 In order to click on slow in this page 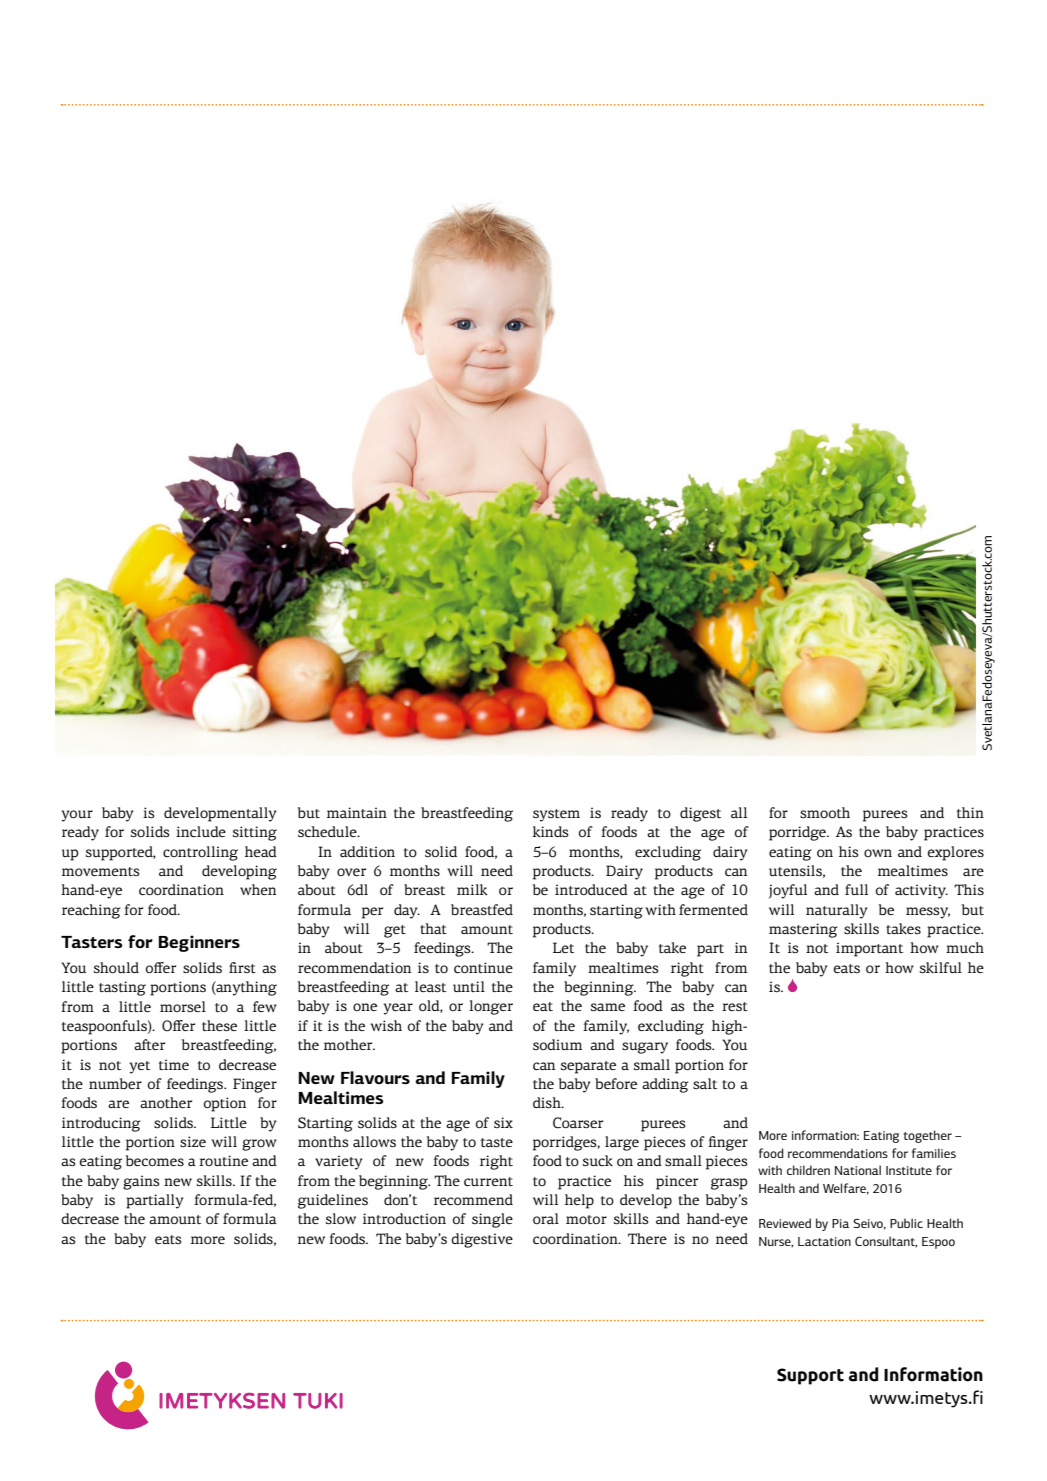, I will do `click(341, 1218)`.
